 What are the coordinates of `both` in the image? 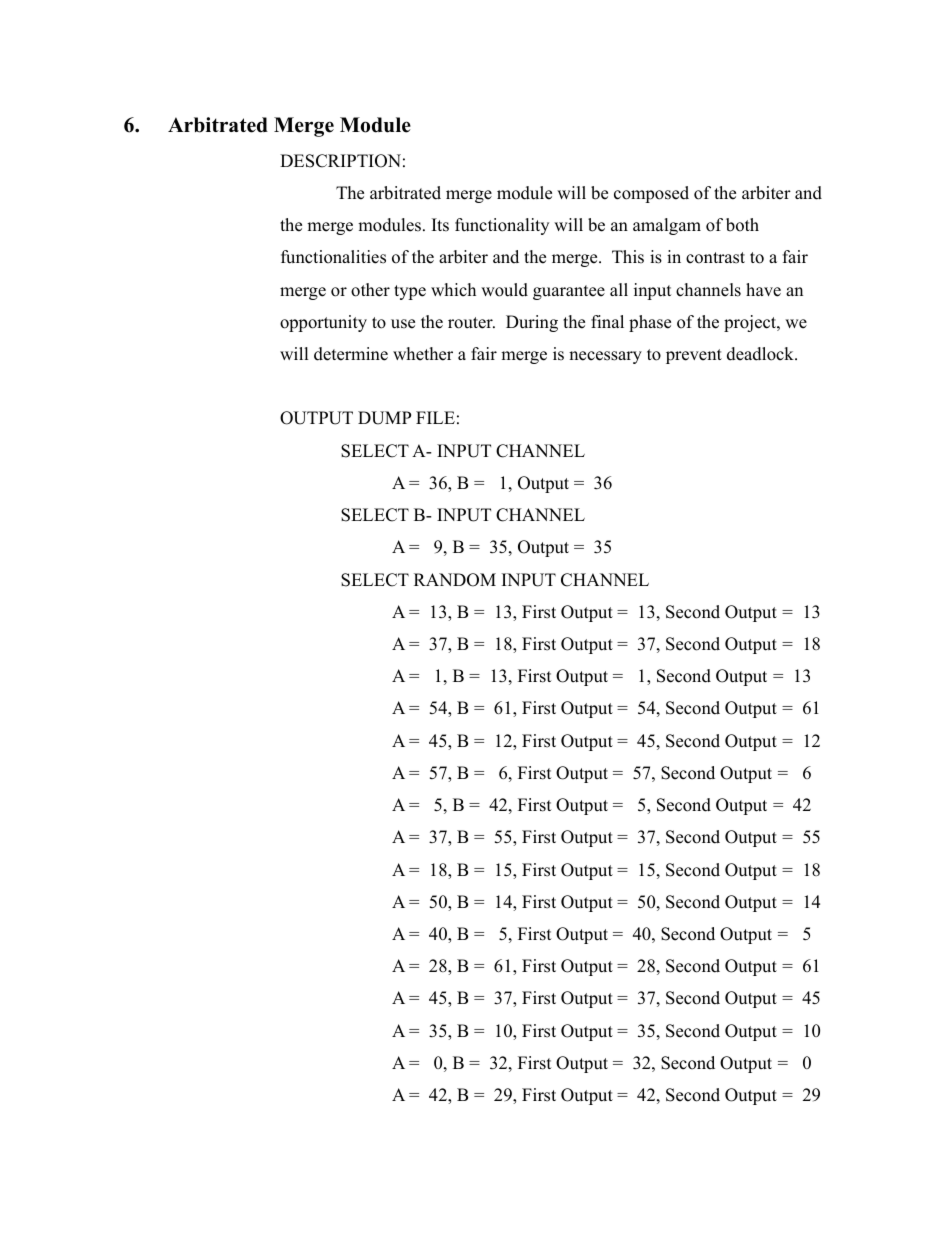 It's located at (742, 225).
